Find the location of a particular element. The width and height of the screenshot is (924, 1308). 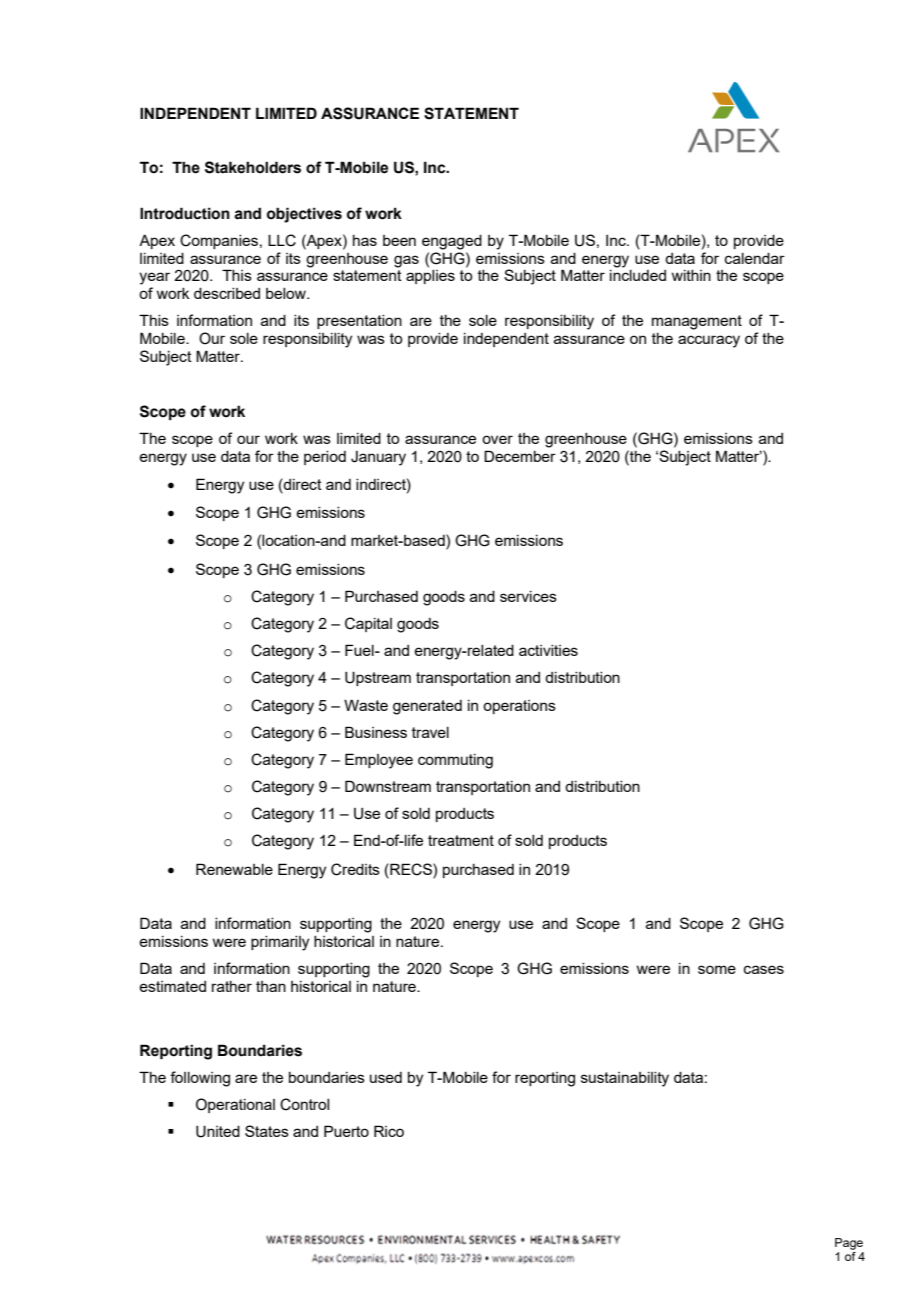

Renewable is located at coordinates (234, 869).
